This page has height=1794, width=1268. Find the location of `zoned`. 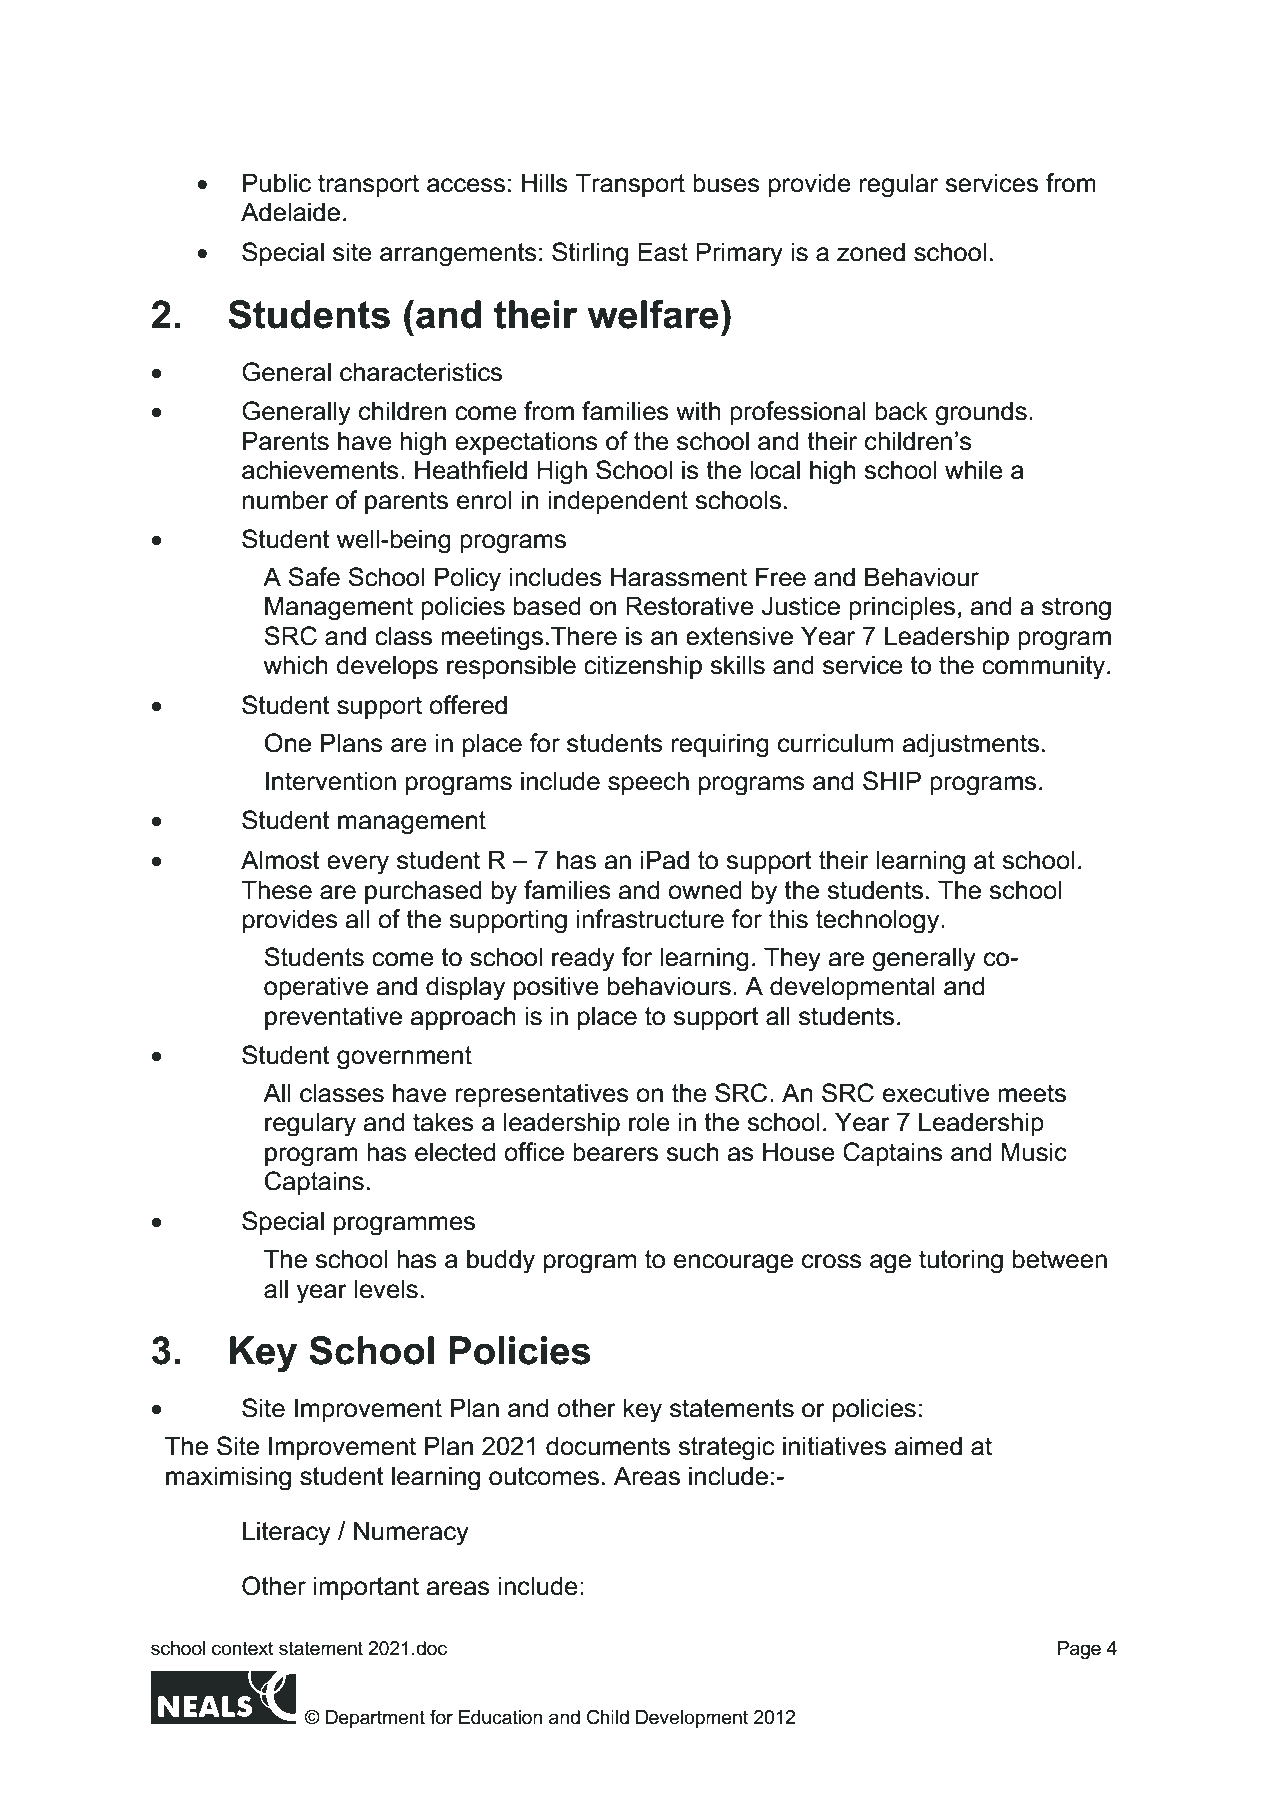

zoned is located at coordinates (871, 252).
